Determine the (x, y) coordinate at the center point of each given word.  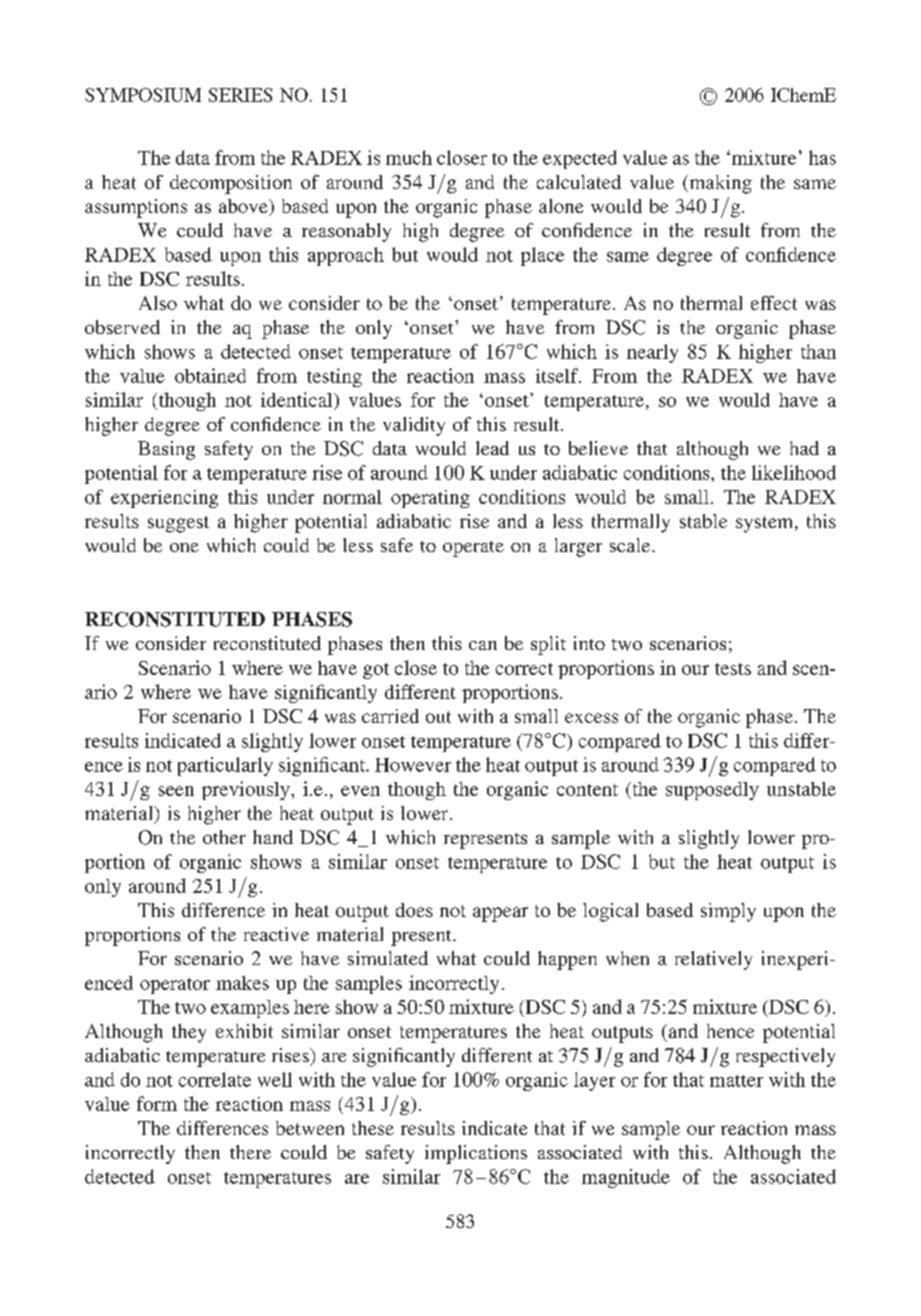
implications (476, 1154)
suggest (178, 524)
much (409, 157)
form (157, 1103)
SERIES (240, 95)
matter (736, 1081)
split (548, 645)
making (719, 184)
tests (733, 669)
